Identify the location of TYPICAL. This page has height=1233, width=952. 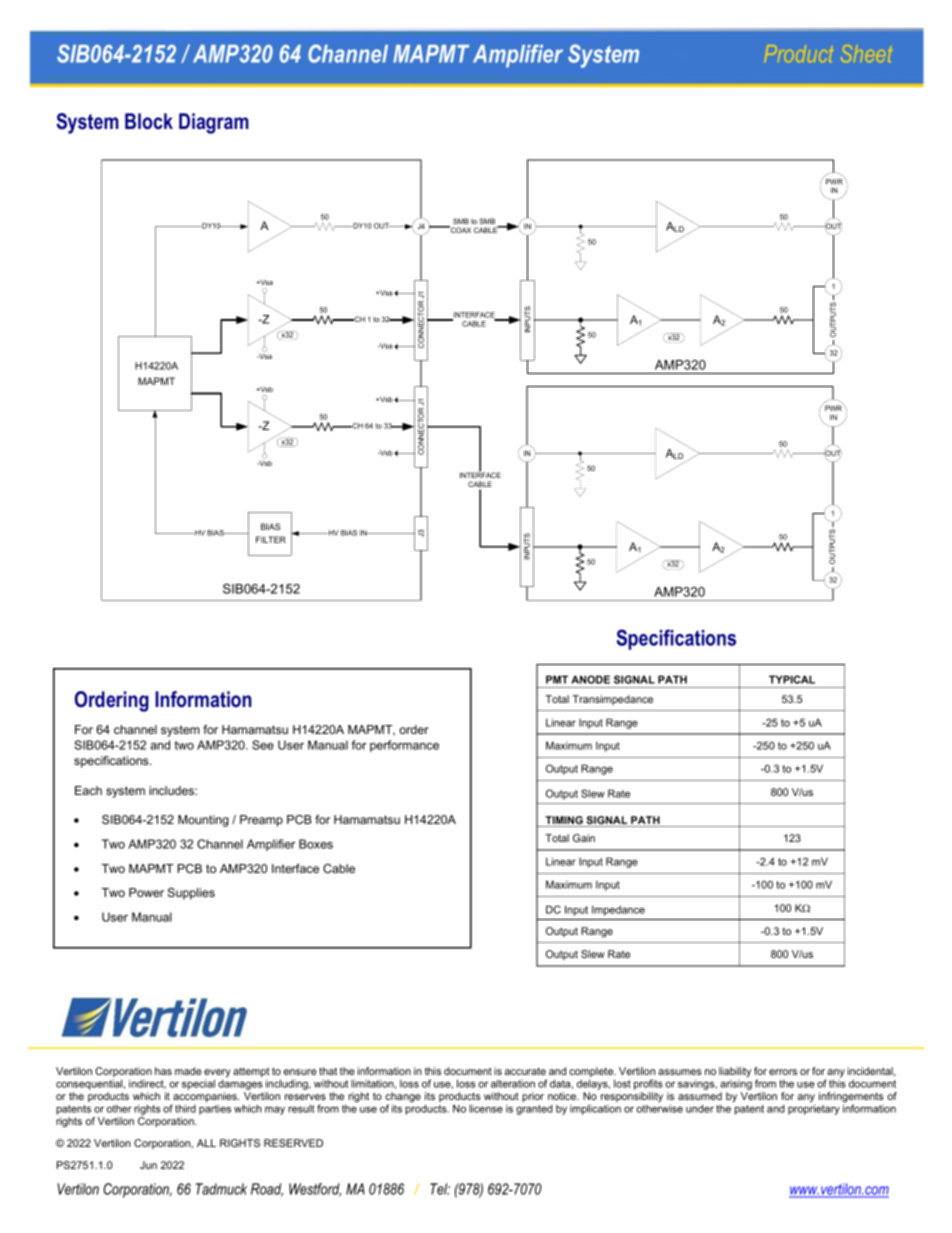
(792, 679).
